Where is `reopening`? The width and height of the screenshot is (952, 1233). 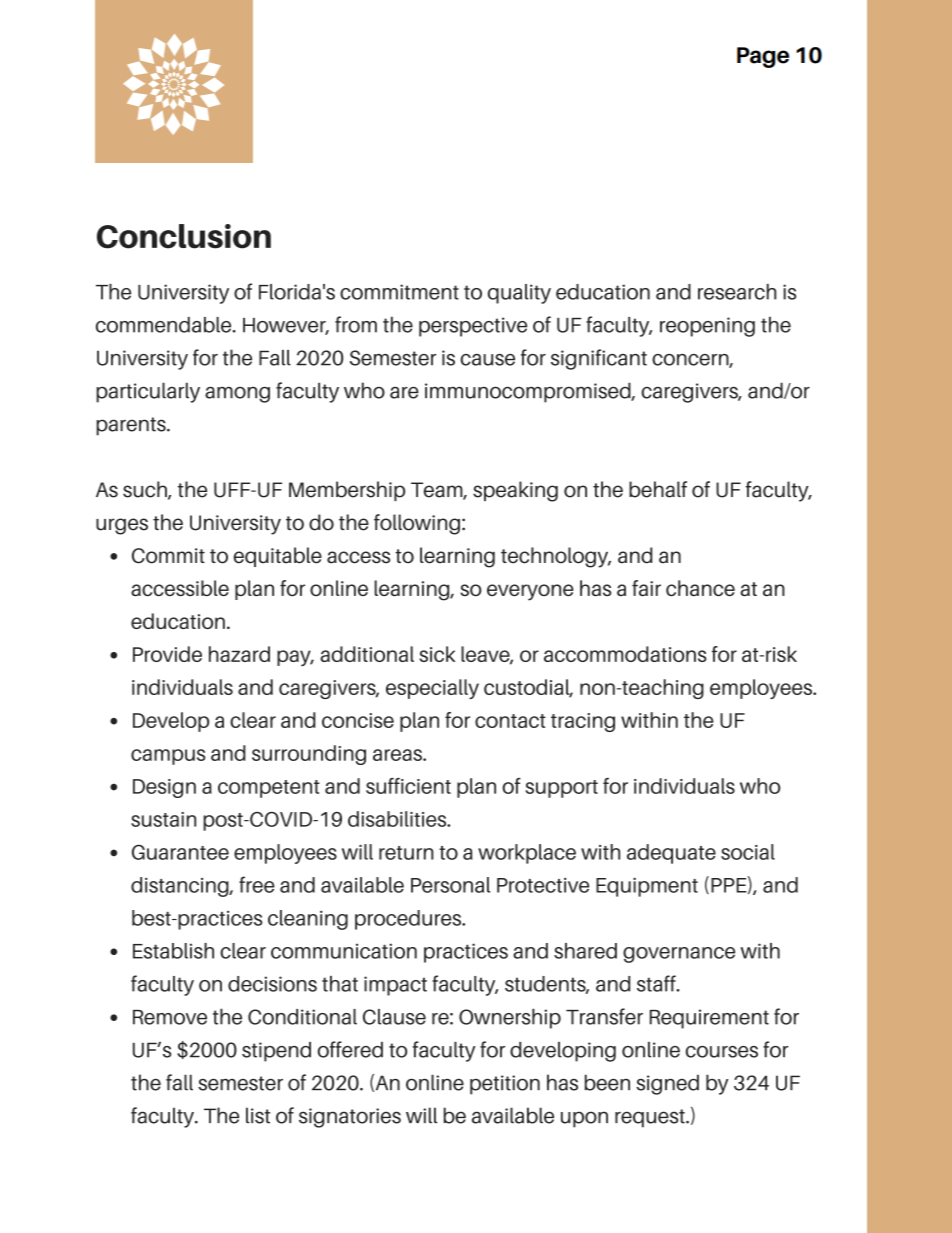
reopening is located at coordinates (707, 327).
